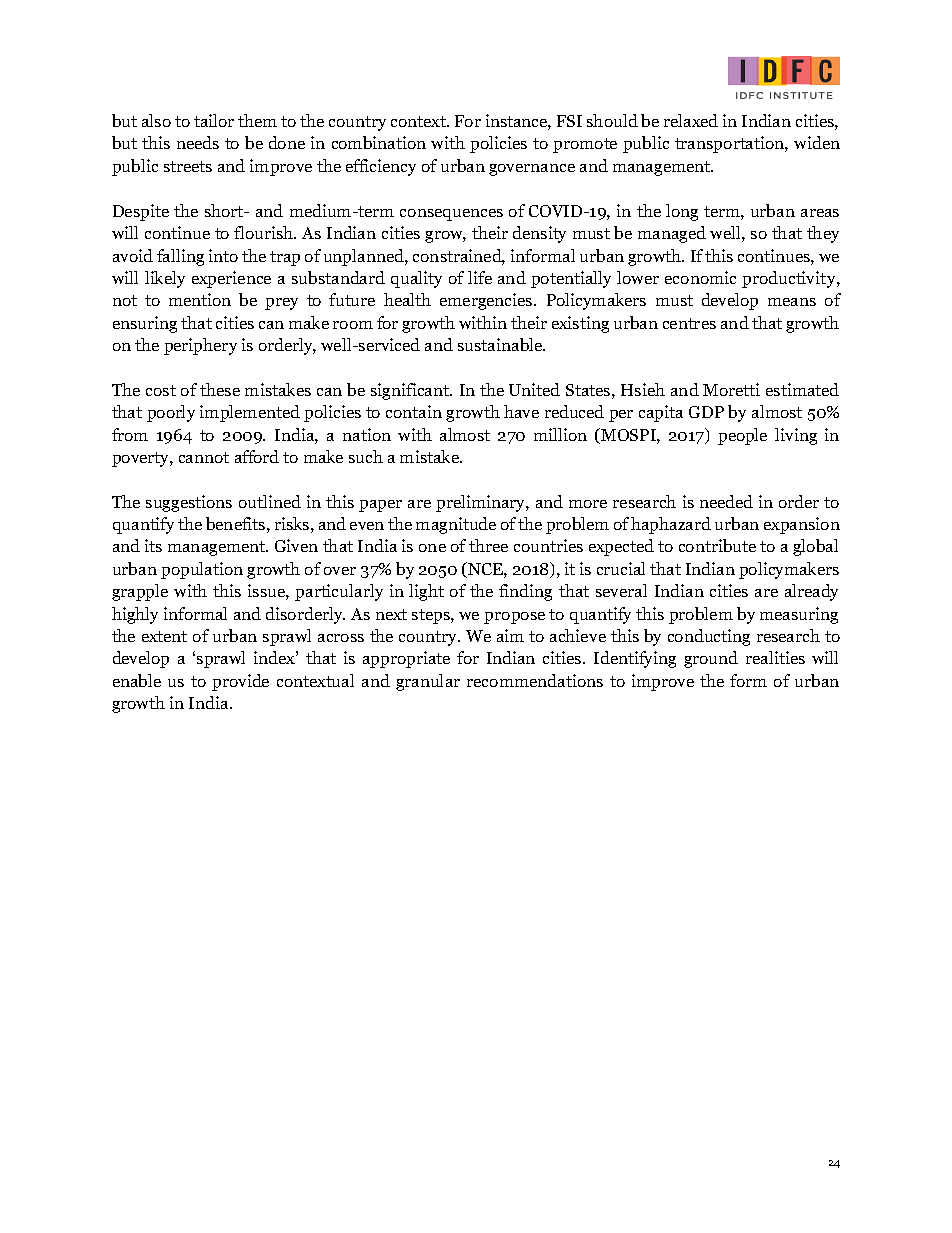  What do you see at coordinates (706, 412) in the document?
I see `GDP` at bounding box center [706, 412].
